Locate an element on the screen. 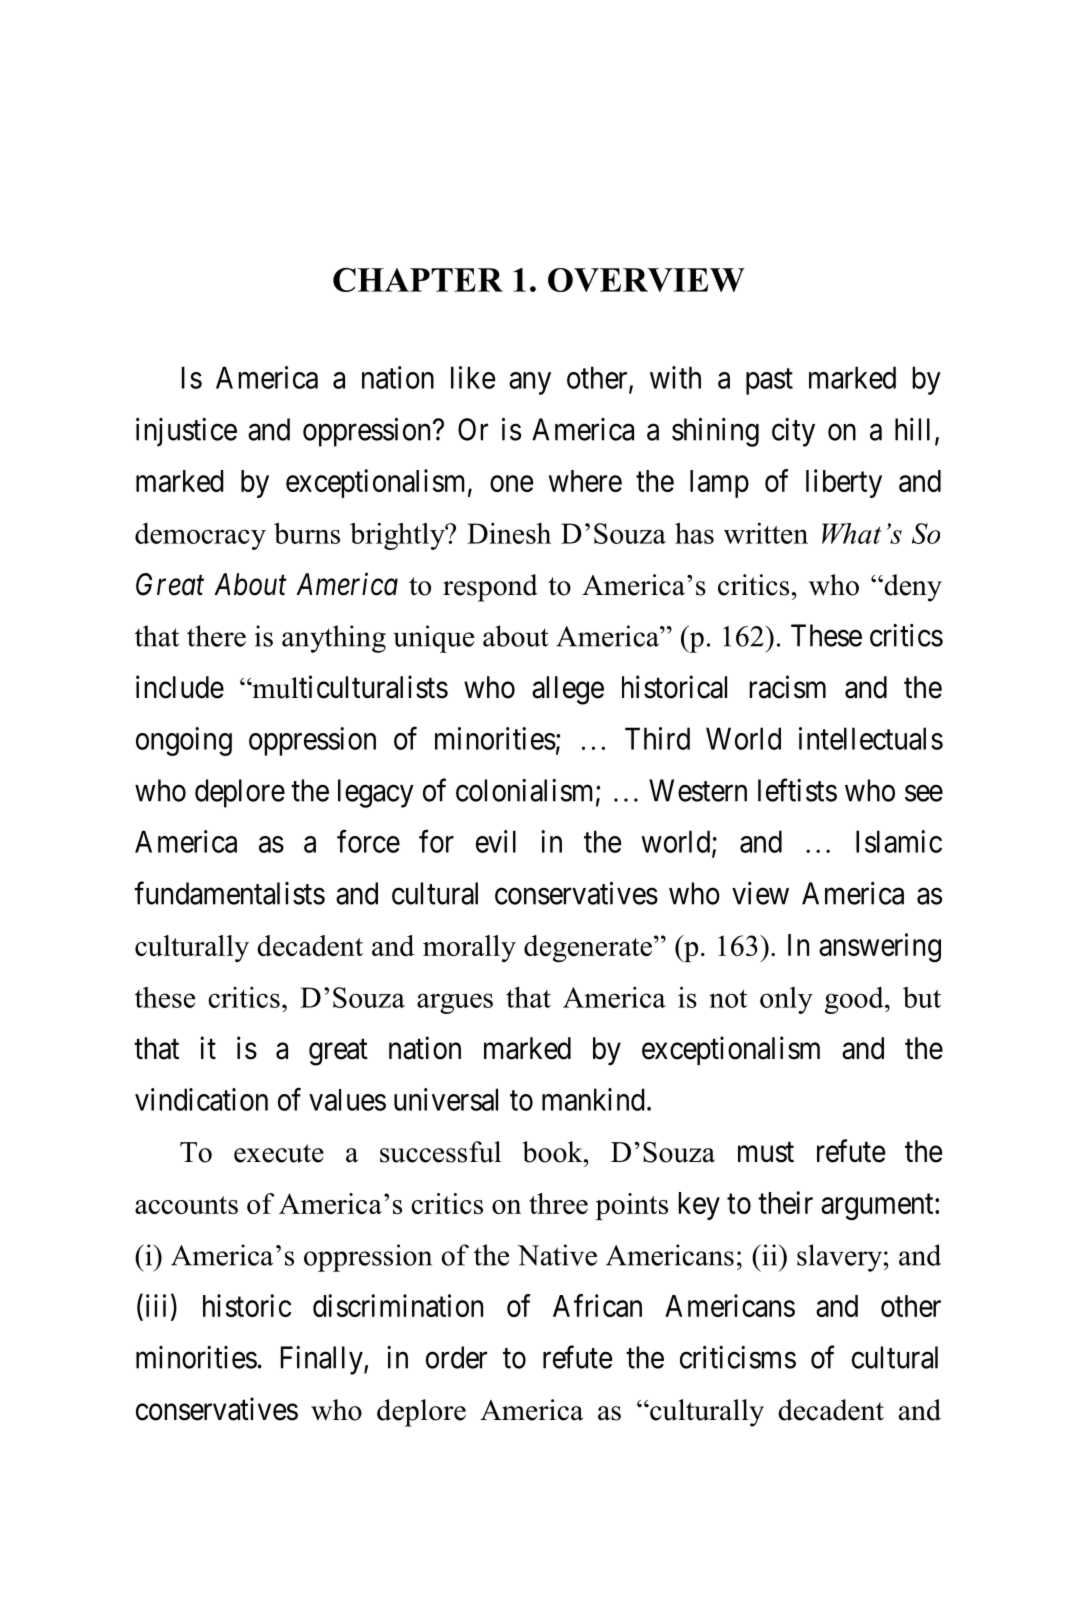  past is located at coordinates (769, 382).
